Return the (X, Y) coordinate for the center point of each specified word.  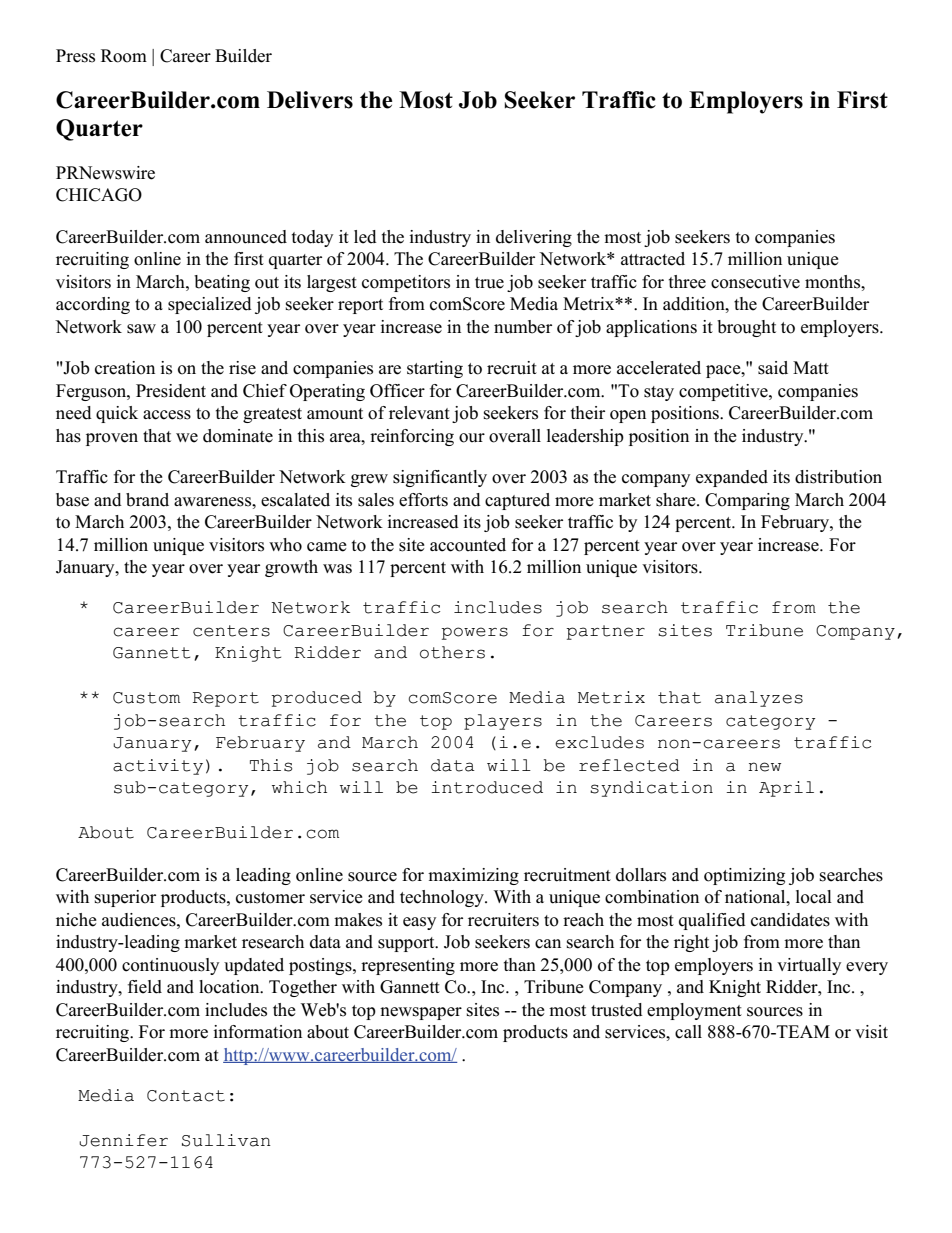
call (688, 1032)
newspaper (421, 1013)
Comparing (747, 501)
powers (474, 633)
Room (124, 56)
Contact (186, 1096)
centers (231, 631)
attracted (653, 259)
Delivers (310, 100)
